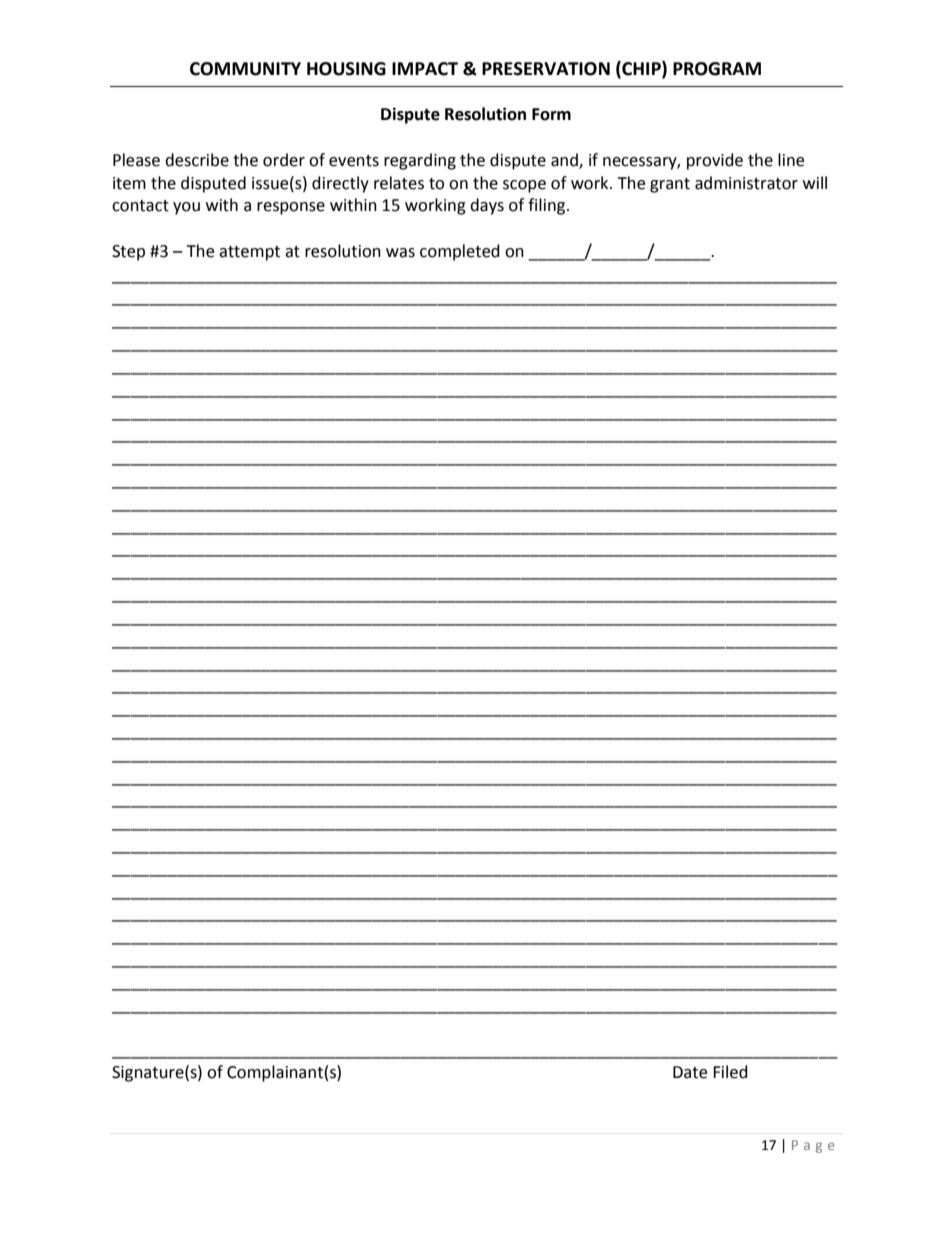 The height and width of the document is (1233, 952). I want to click on Date, so click(690, 1072).
